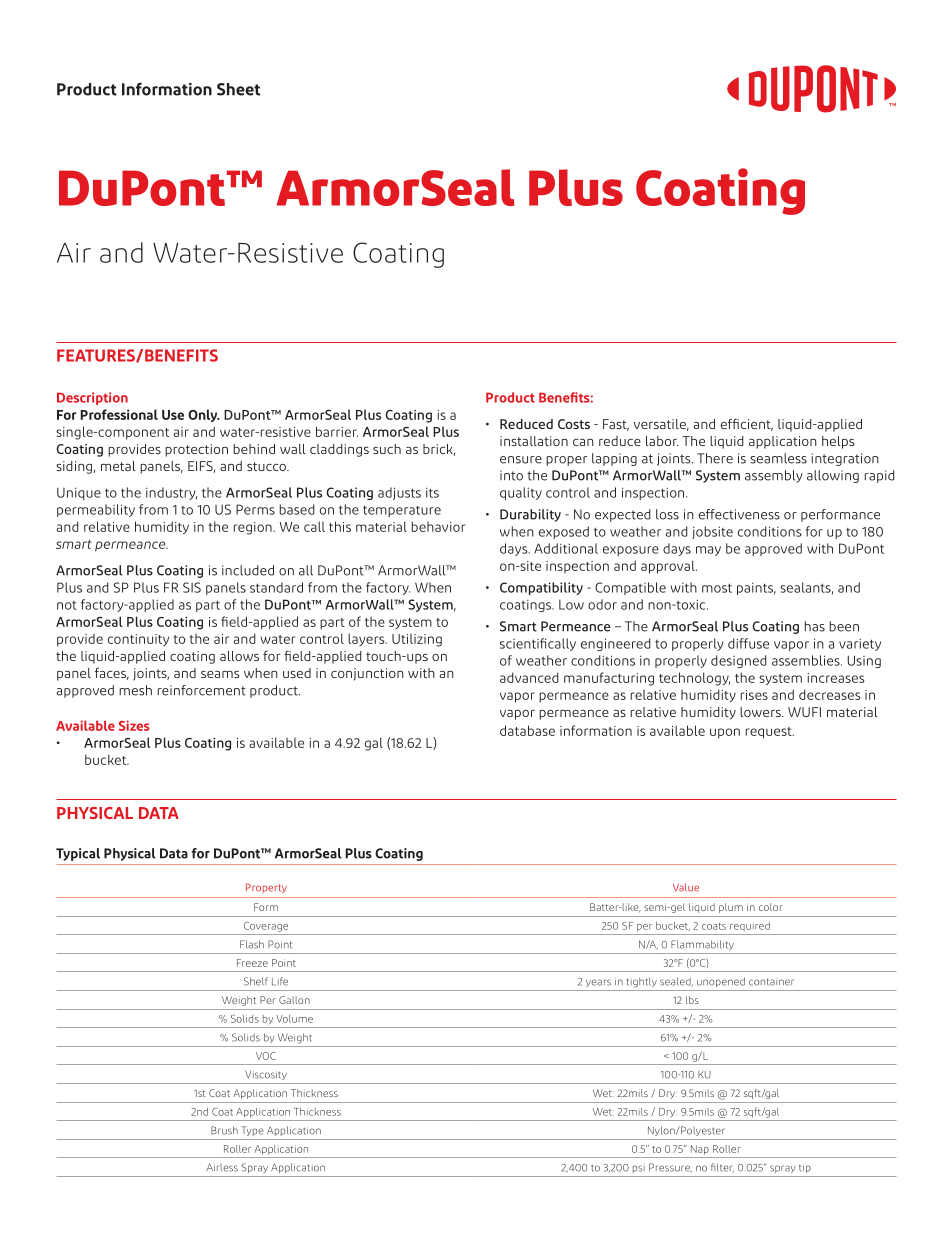 The width and height of the document is (952, 1233). I want to click on Sizes, so click(134, 725).
